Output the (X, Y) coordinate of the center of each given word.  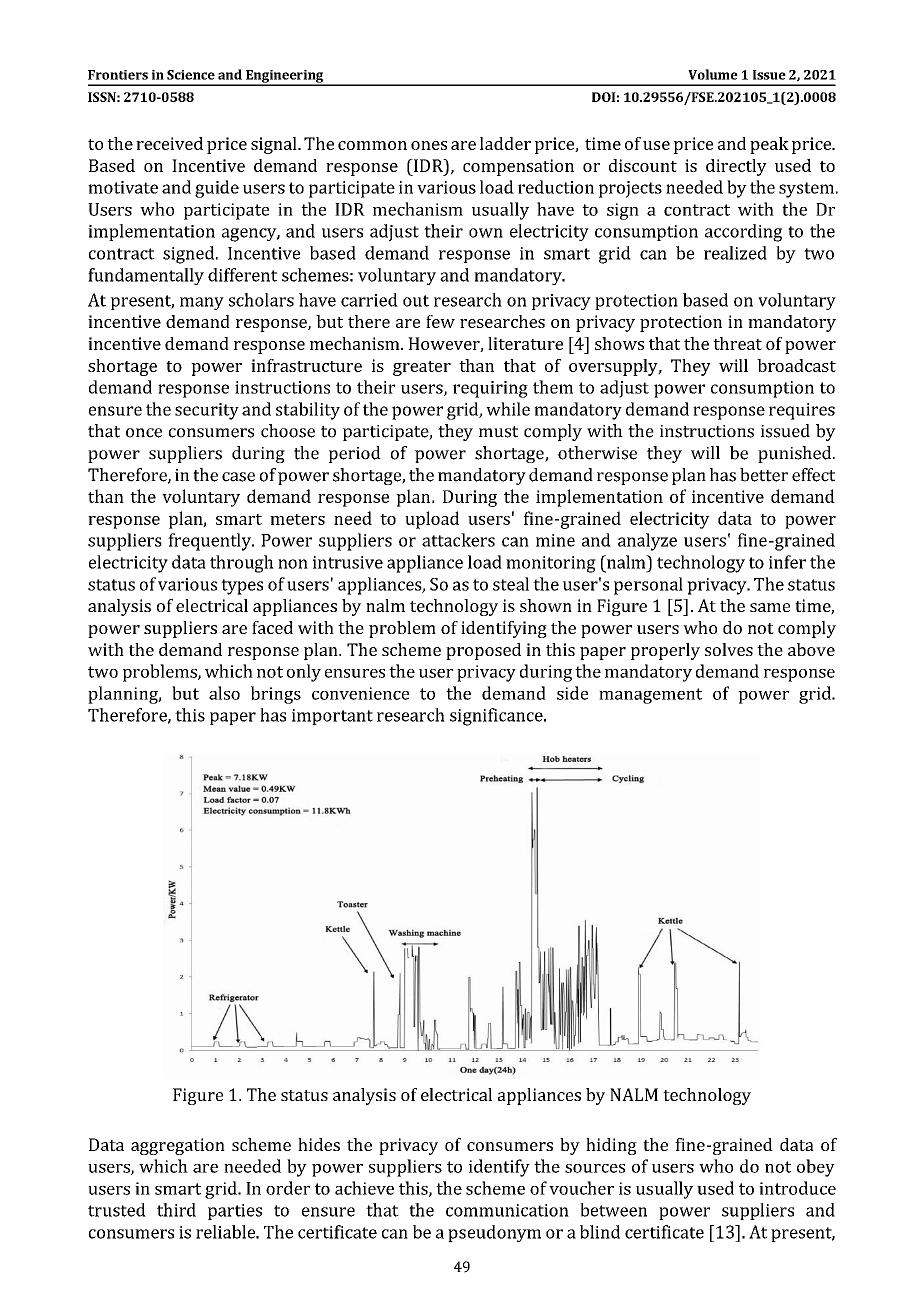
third (176, 1210)
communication (507, 1210)
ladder (505, 143)
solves (729, 649)
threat (737, 343)
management (650, 696)
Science (191, 75)
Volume (713, 74)
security (207, 411)
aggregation (178, 1146)
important (332, 717)
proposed (483, 651)
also (224, 693)
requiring (490, 389)
